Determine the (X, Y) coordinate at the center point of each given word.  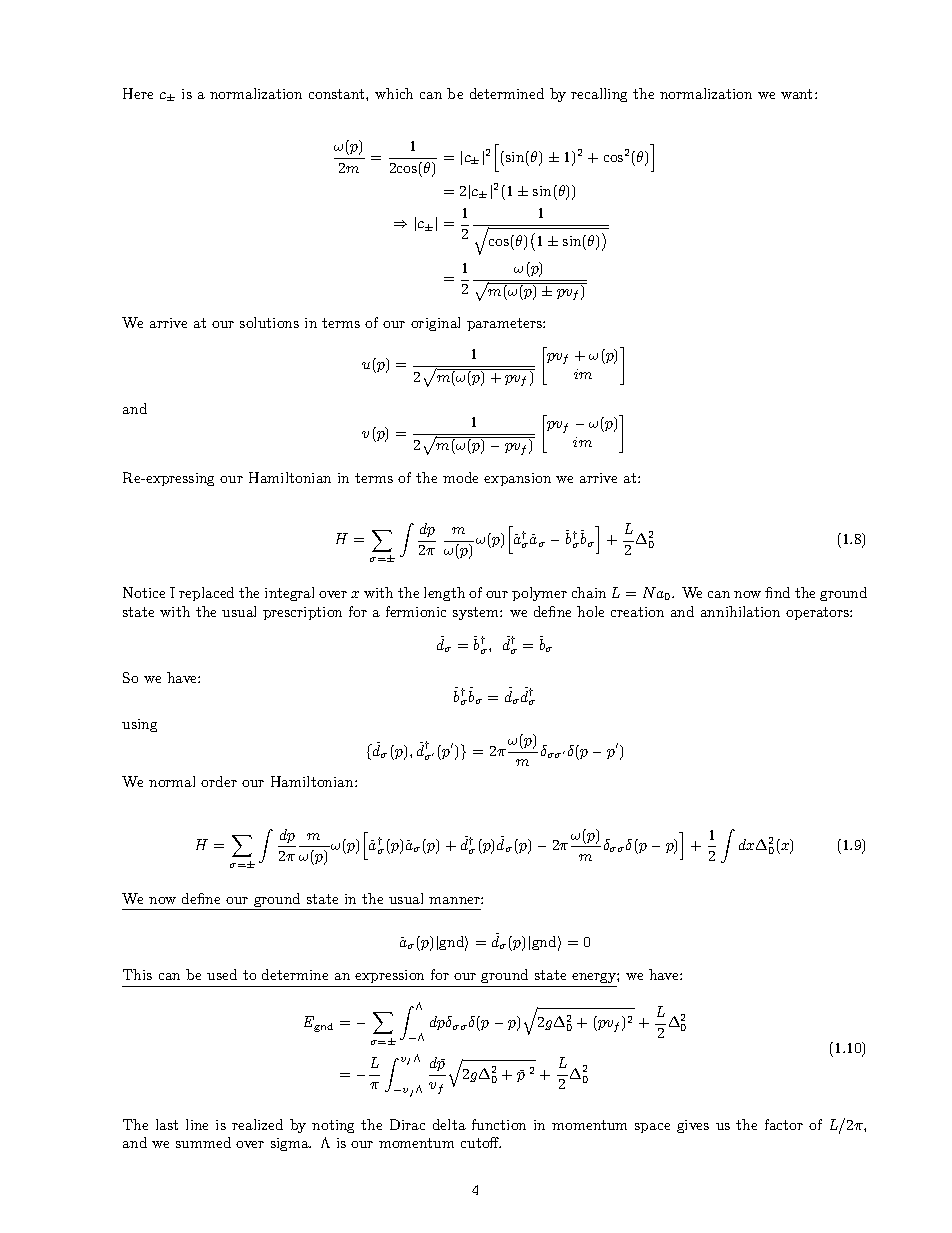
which (394, 93)
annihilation (740, 611)
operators (818, 613)
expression (389, 976)
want (796, 94)
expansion (517, 479)
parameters (505, 324)
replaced (206, 594)
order (219, 781)
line (197, 1124)
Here (138, 93)
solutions (269, 322)
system (477, 613)
